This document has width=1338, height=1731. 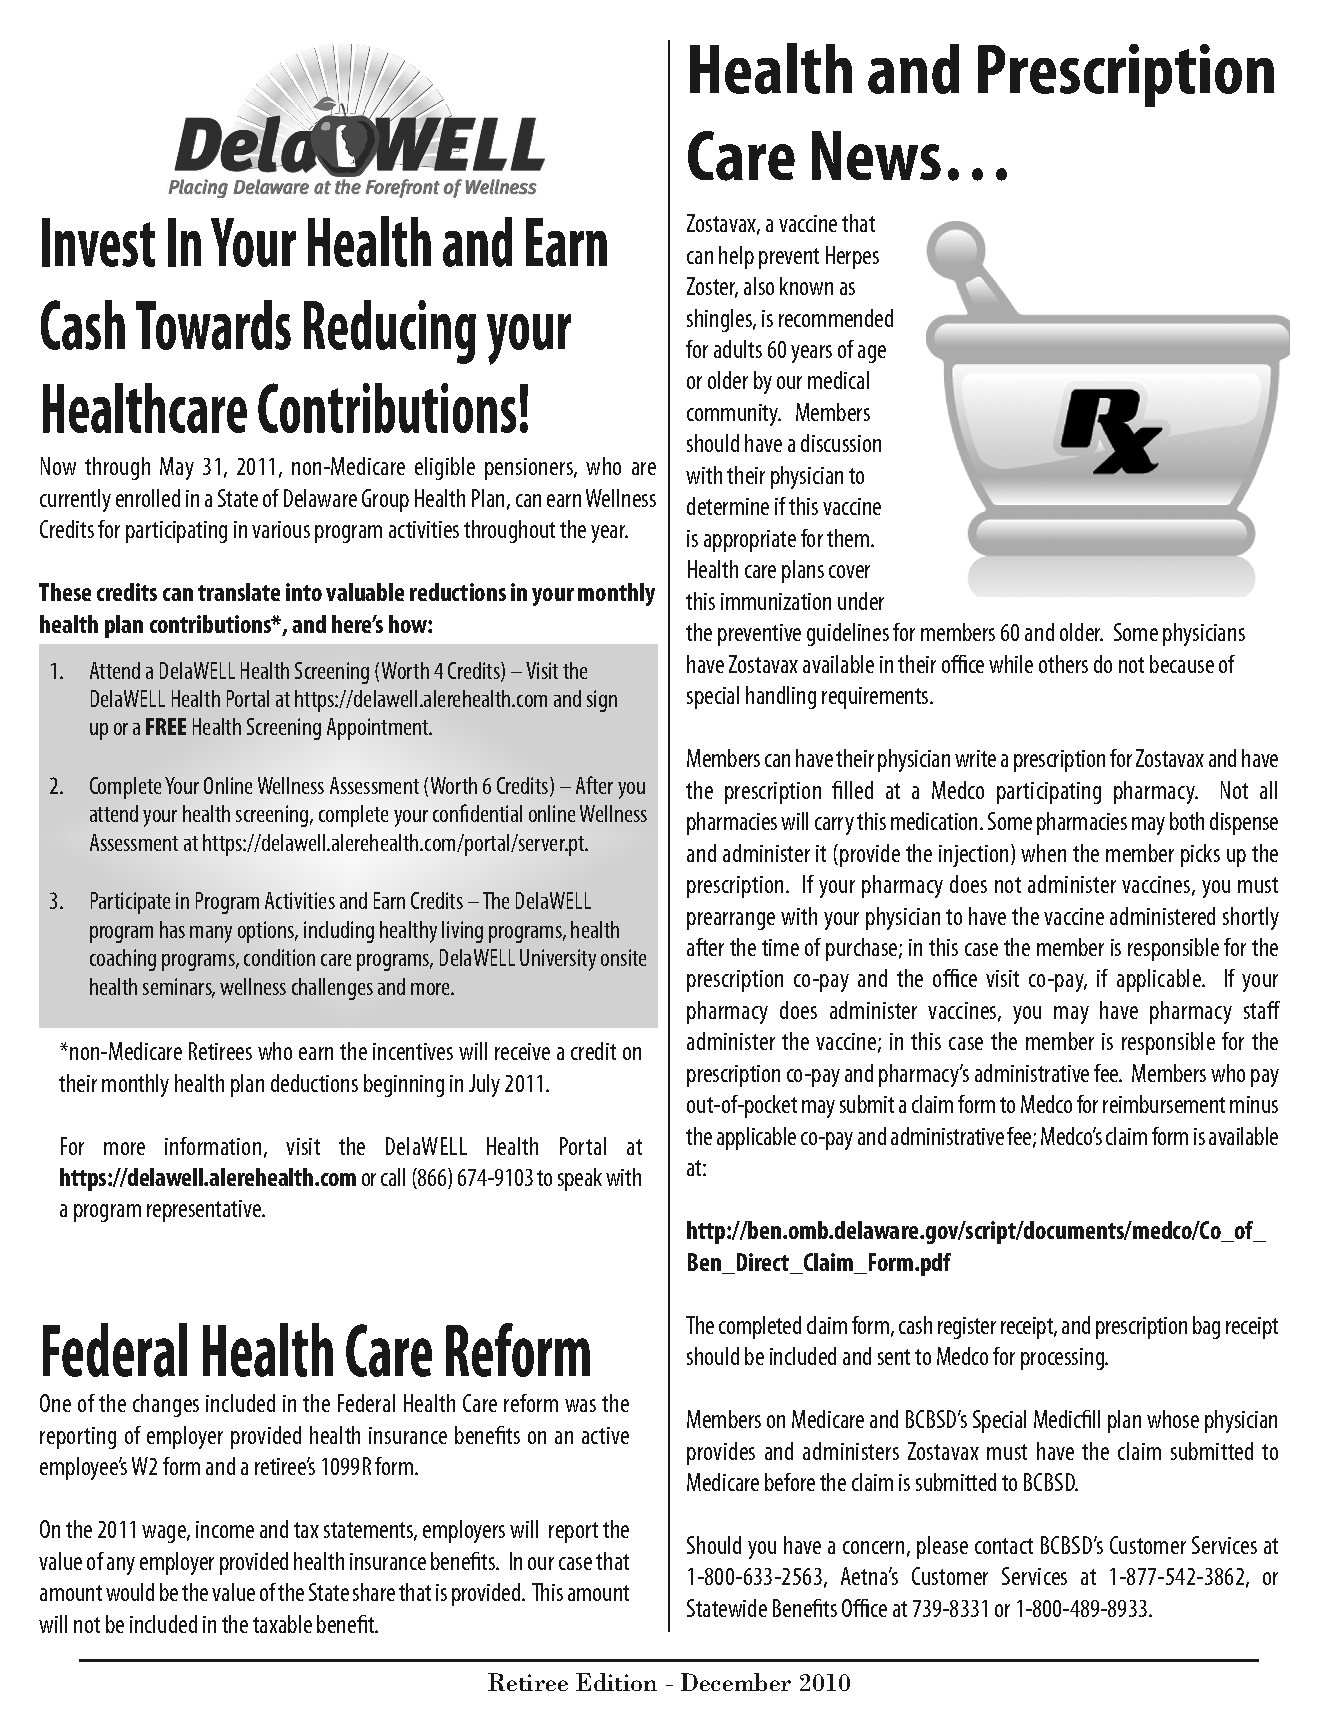 What do you see at coordinates (239, 592) in the document?
I see `translate` at bounding box center [239, 592].
